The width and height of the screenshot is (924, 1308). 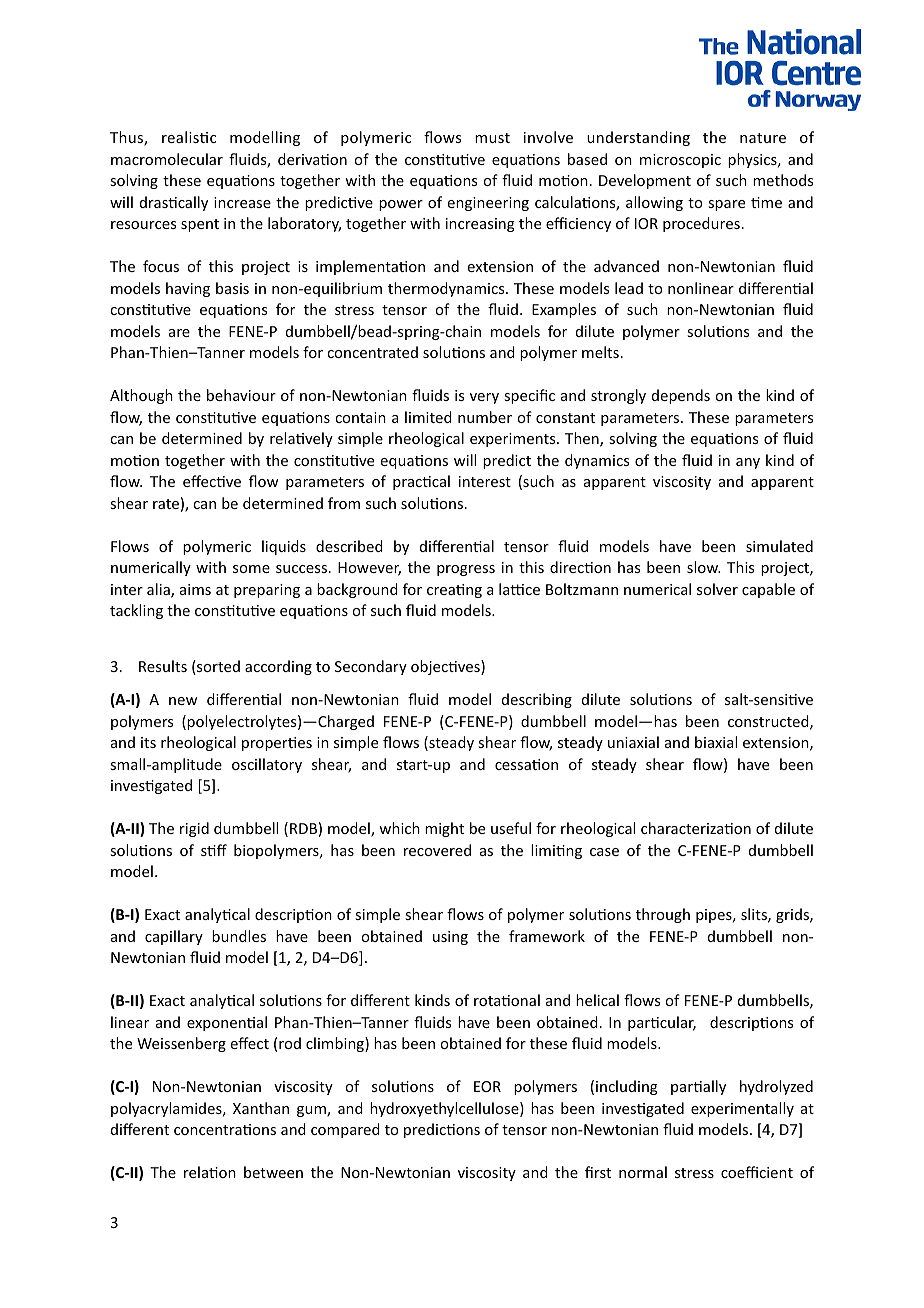 What do you see at coordinates (716, 742) in the screenshot?
I see `biaxial` at bounding box center [716, 742].
